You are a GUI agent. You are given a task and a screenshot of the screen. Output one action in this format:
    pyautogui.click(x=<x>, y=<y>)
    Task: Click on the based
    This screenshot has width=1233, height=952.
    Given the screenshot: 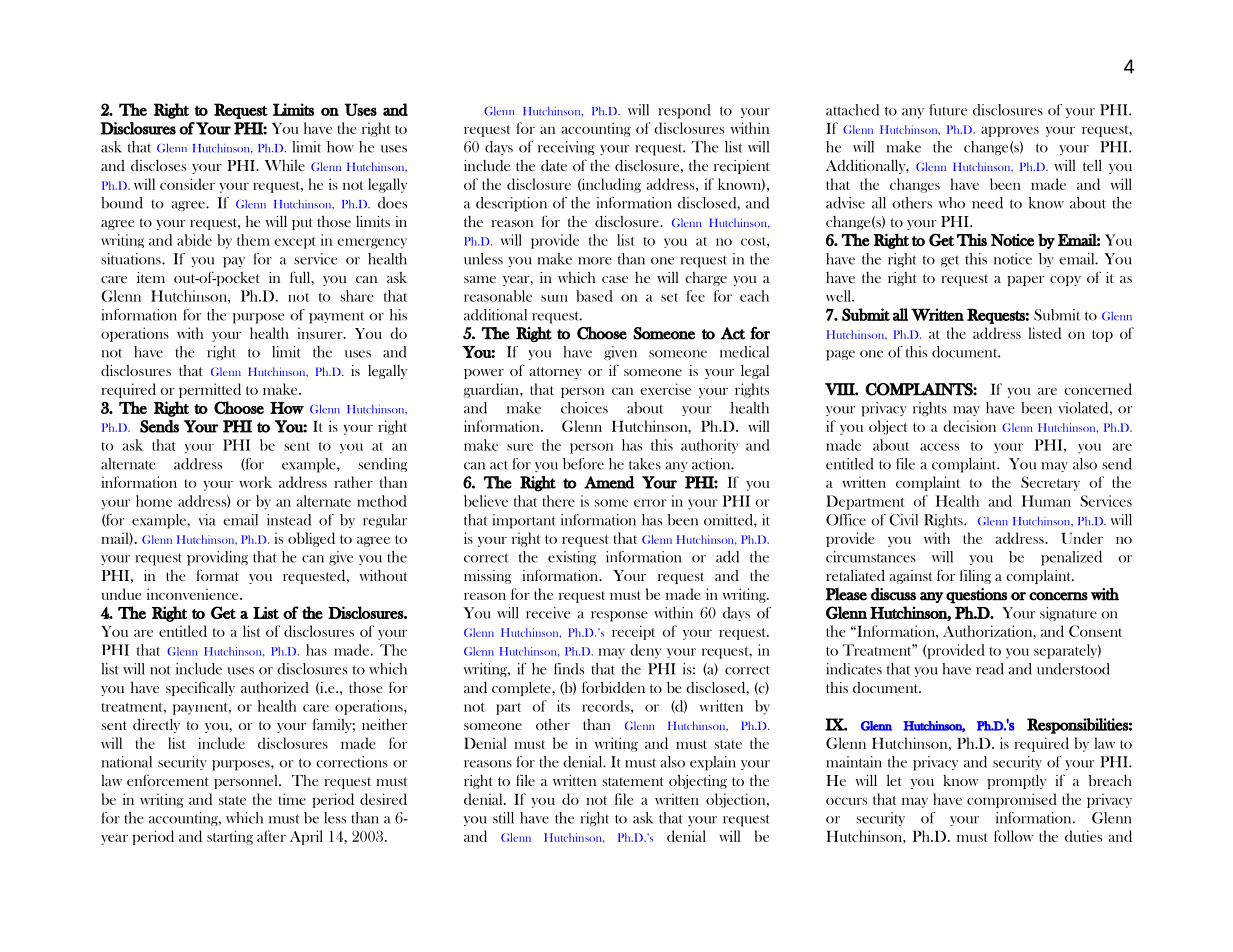 What is the action you would take?
    pyautogui.click(x=594, y=296)
